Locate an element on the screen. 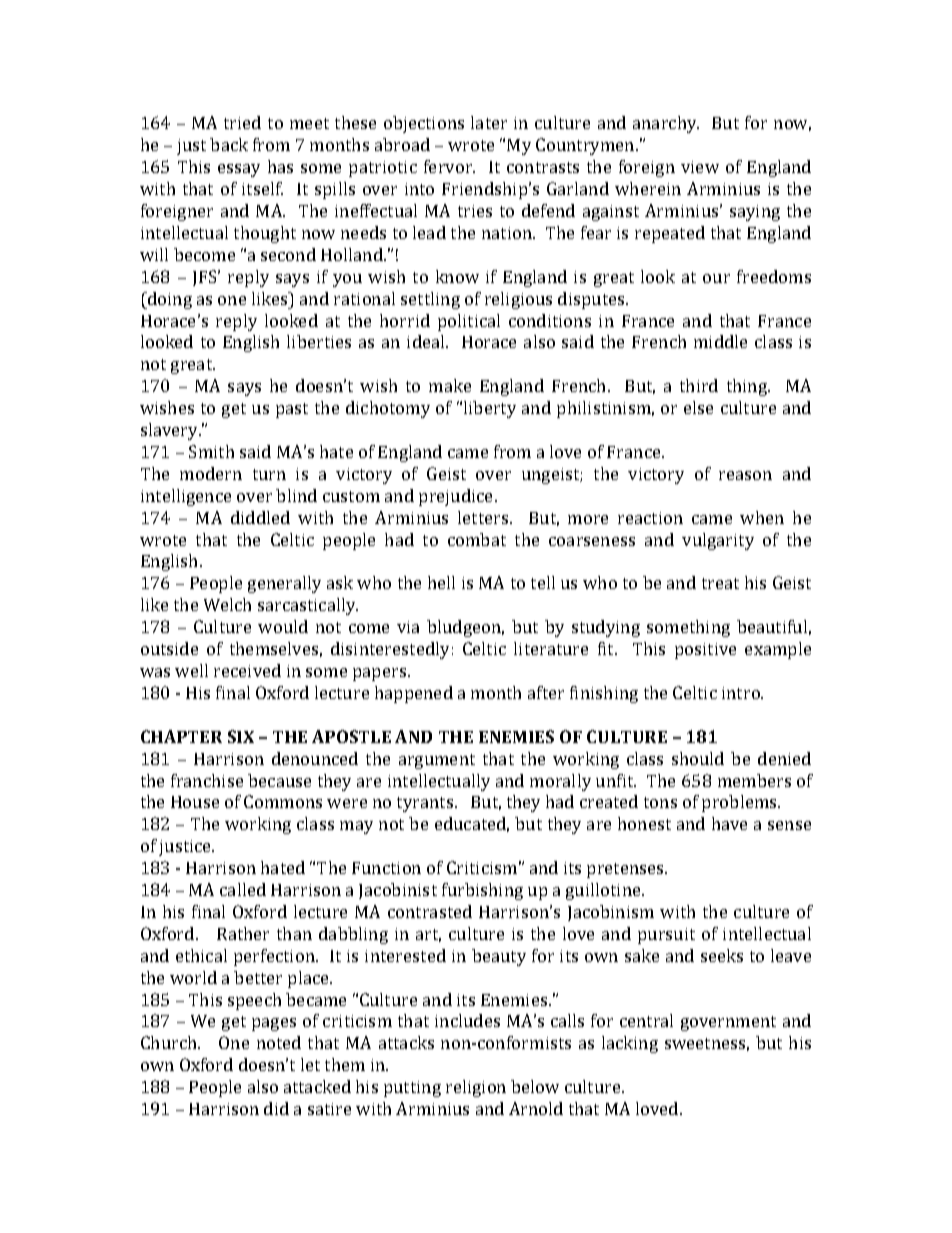 Image resolution: width=952 pixels, height=1233 pixels. Smith is located at coordinates (211, 451).
